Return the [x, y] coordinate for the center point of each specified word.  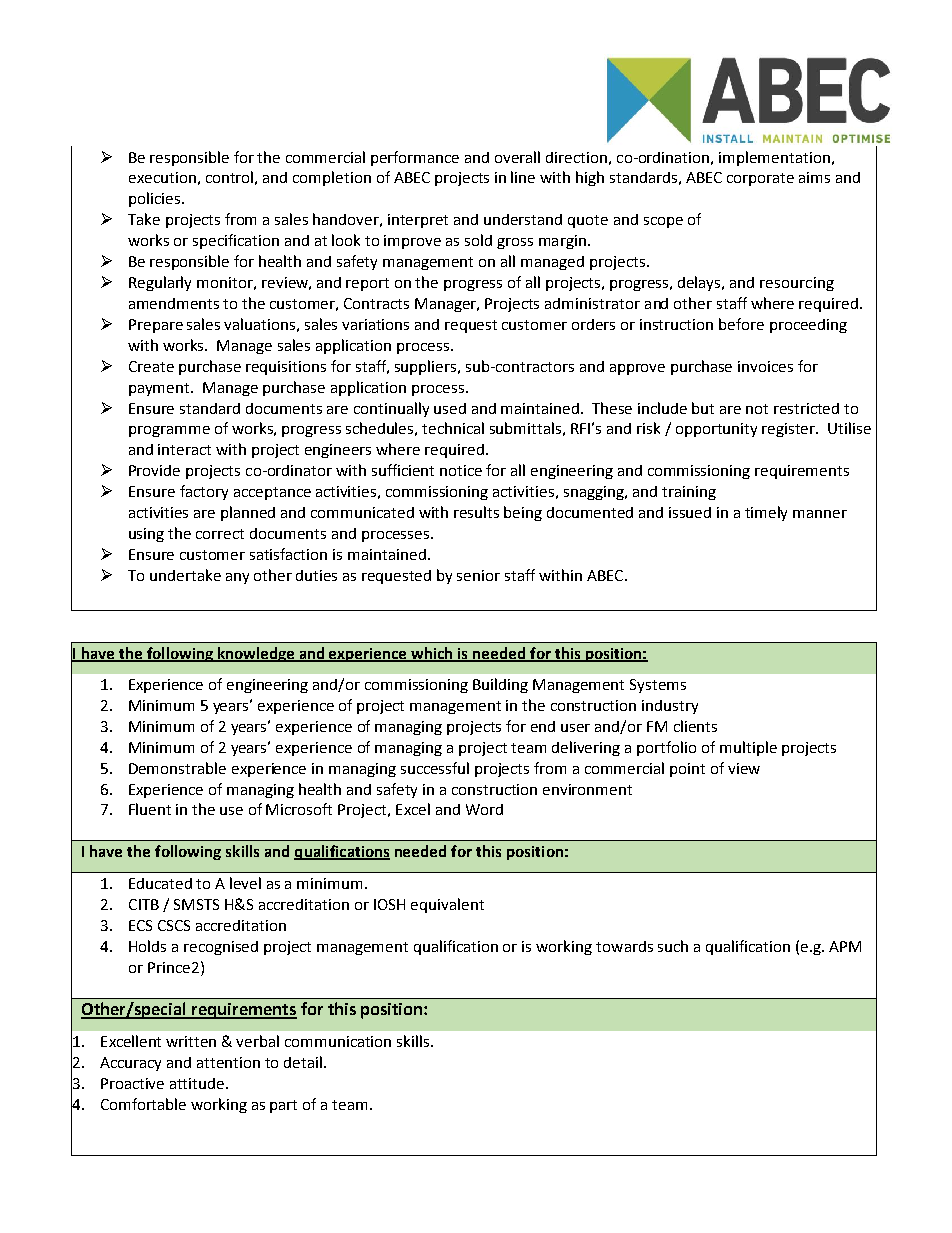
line [523, 177]
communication [338, 1041]
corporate [760, 179]
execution [162, 177]
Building [500, 685]
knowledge [256, 654]
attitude [198, 1083]
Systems [658, 686]
